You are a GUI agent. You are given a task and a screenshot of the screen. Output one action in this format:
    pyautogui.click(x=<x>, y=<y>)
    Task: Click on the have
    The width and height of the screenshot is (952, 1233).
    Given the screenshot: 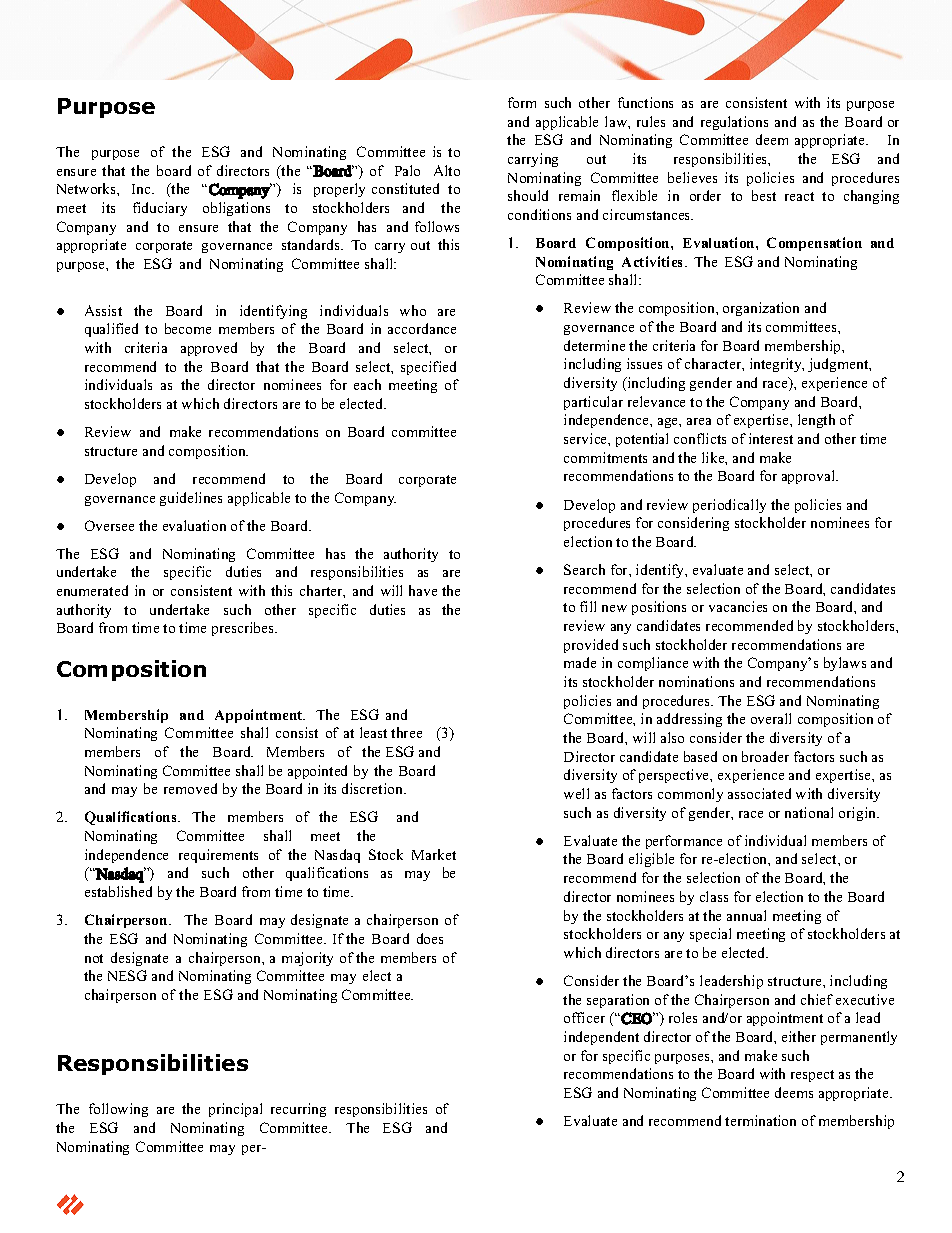 What is the action you would take?
    pyautogui.click(x=423, y=590)
